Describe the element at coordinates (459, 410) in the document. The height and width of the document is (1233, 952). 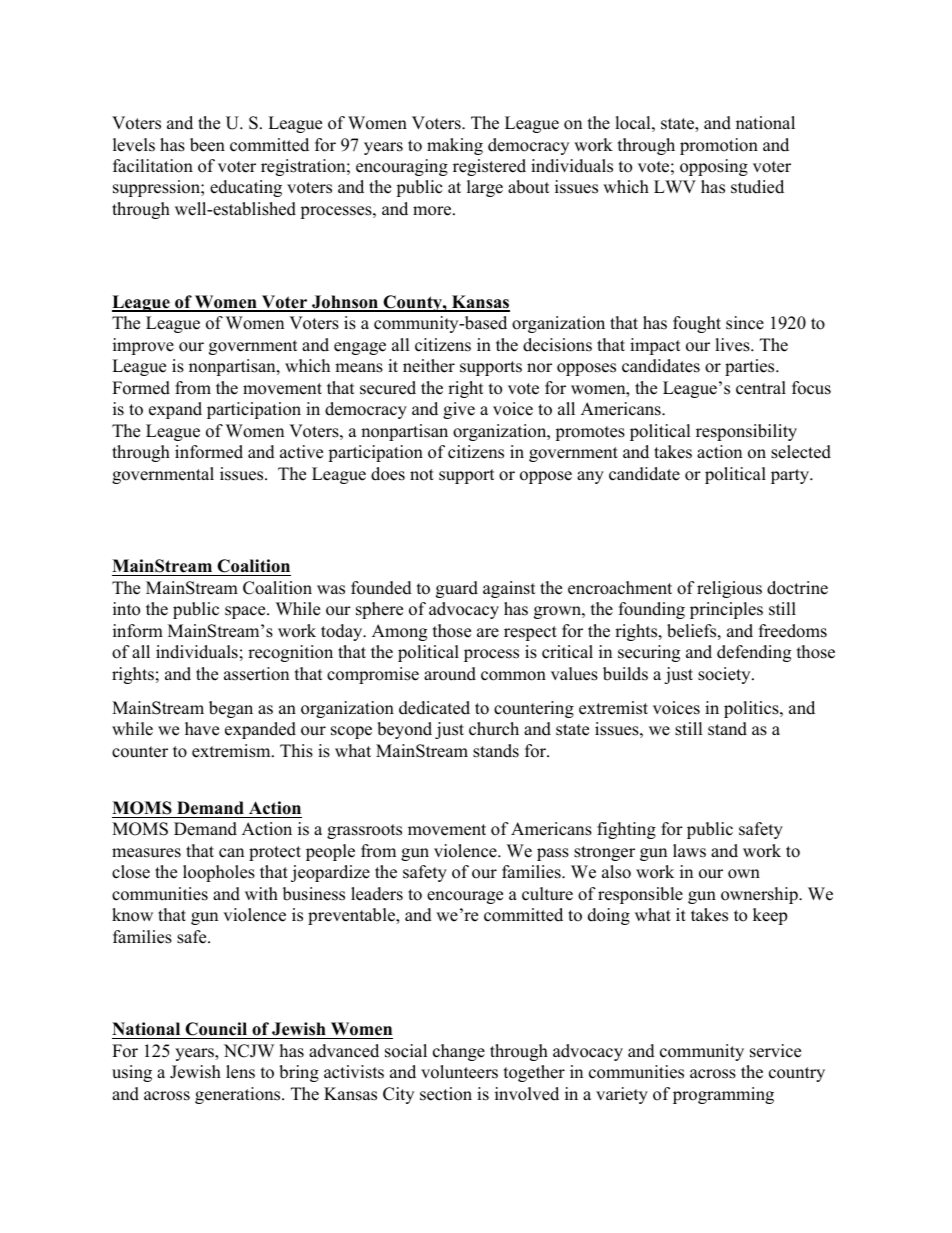
I see `give` at that location.
